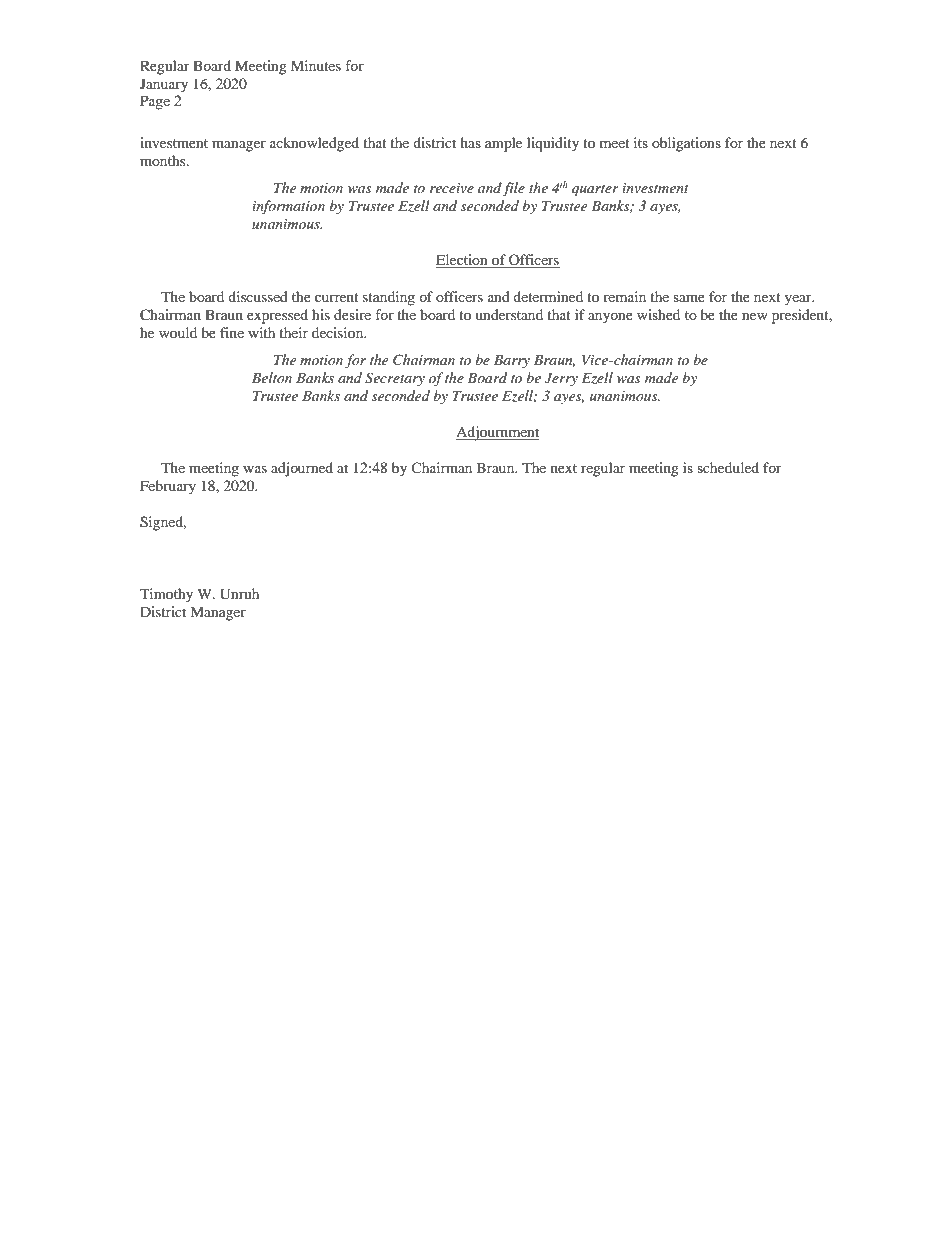 This screenshot has width=952, height=1233. I want to click on Barry, so click(512, 361).
